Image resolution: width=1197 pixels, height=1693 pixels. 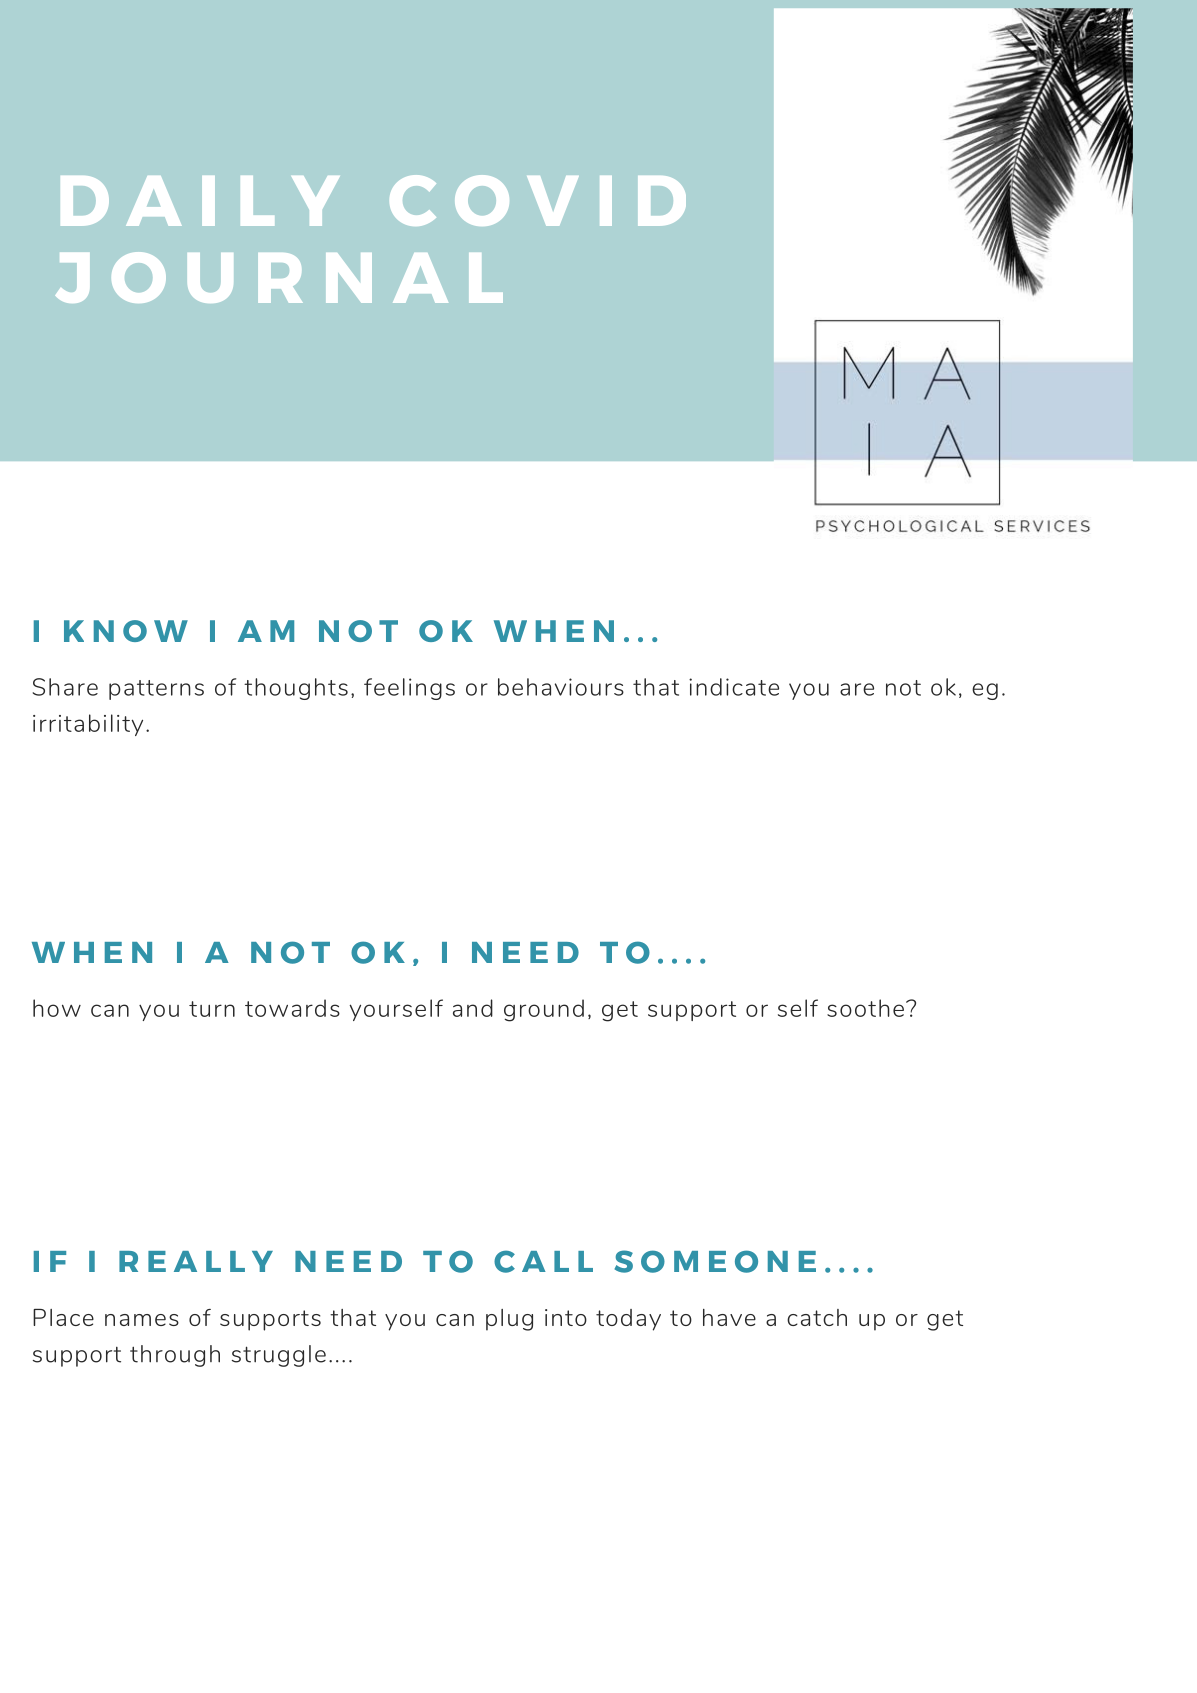 I want to click on soothe, so click(x=865, y=1008).
